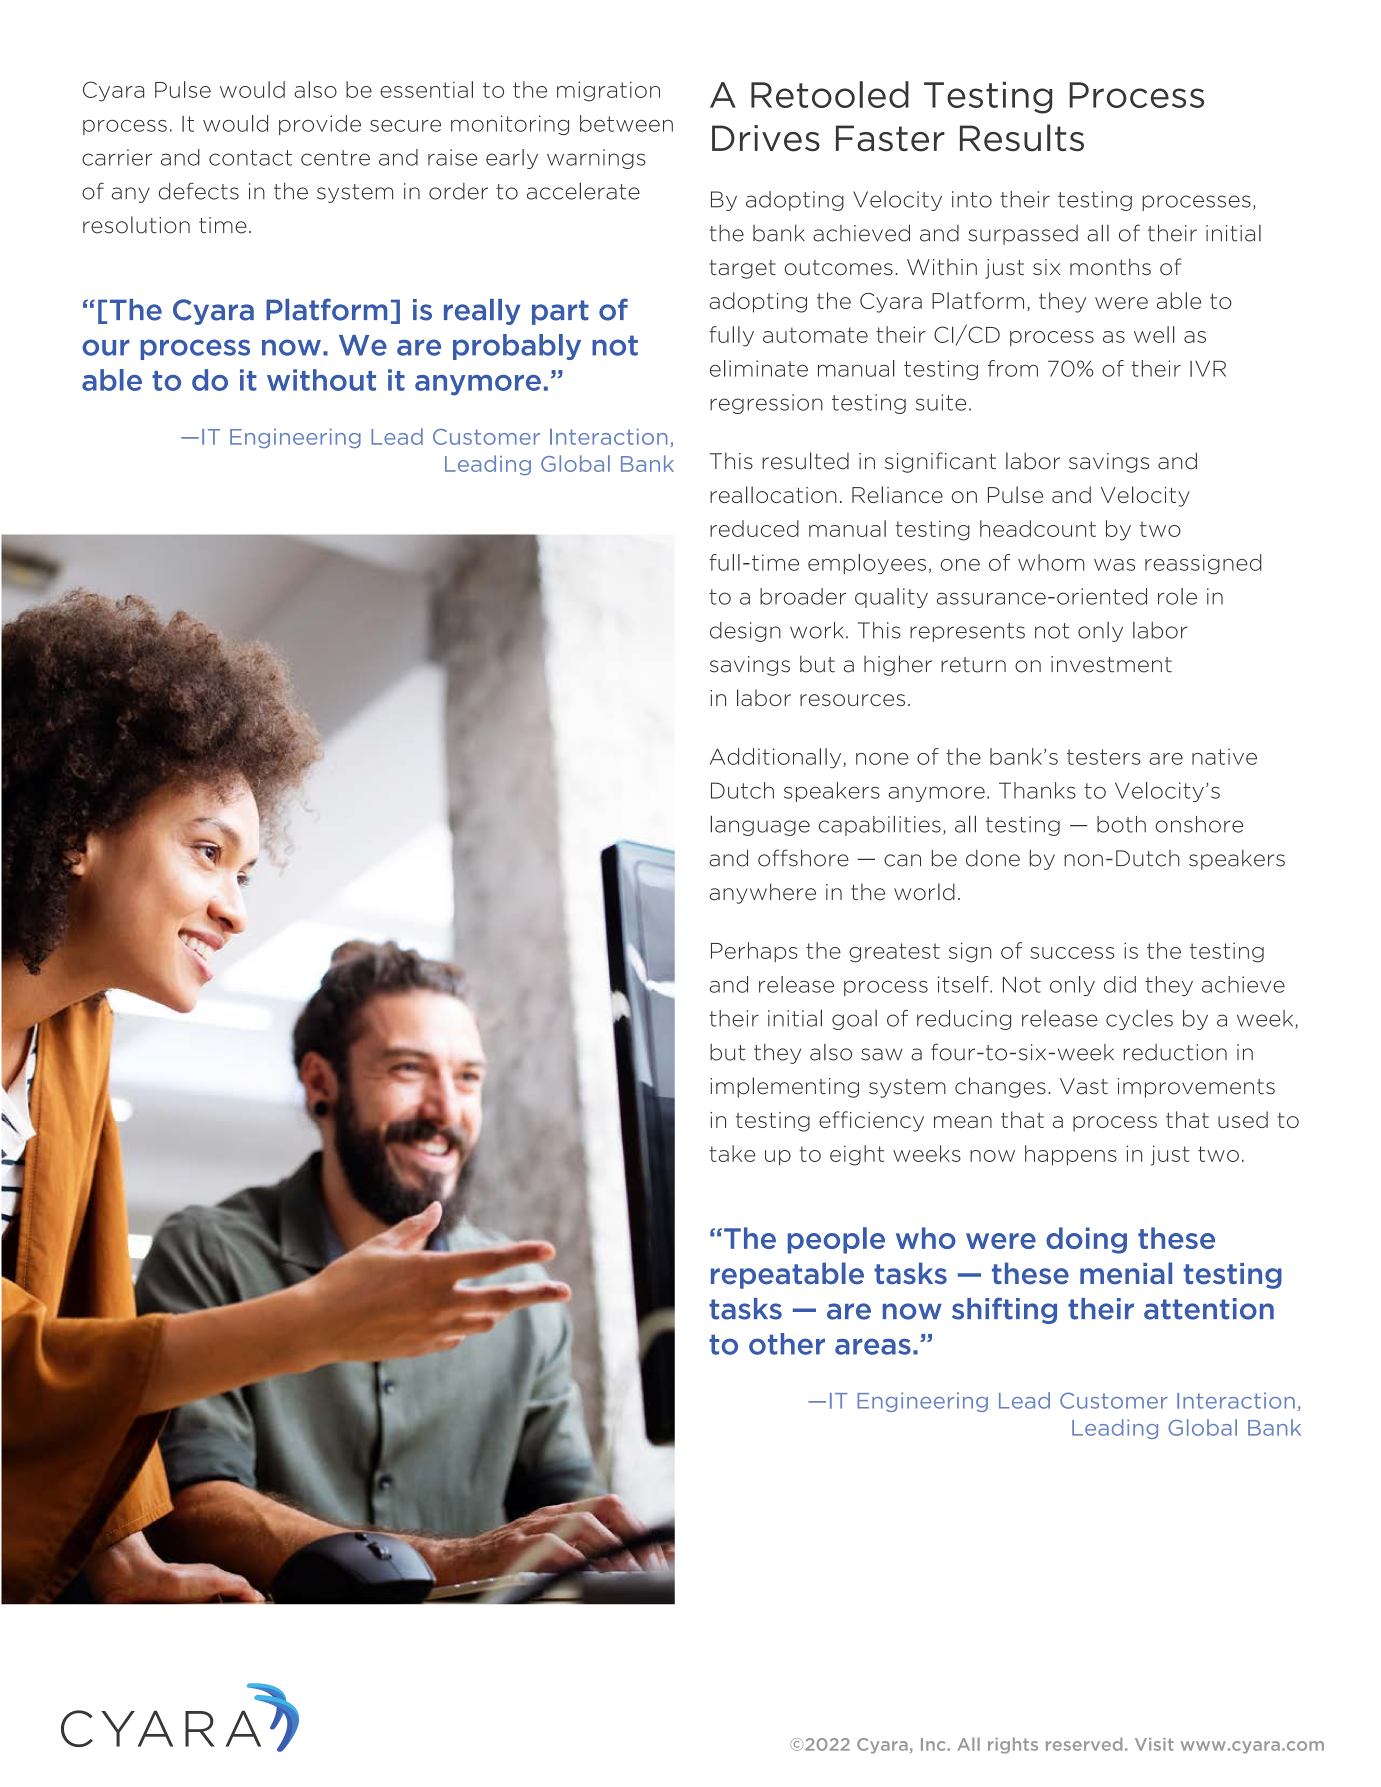  I want to click on anywhere, so click(762, 893).
